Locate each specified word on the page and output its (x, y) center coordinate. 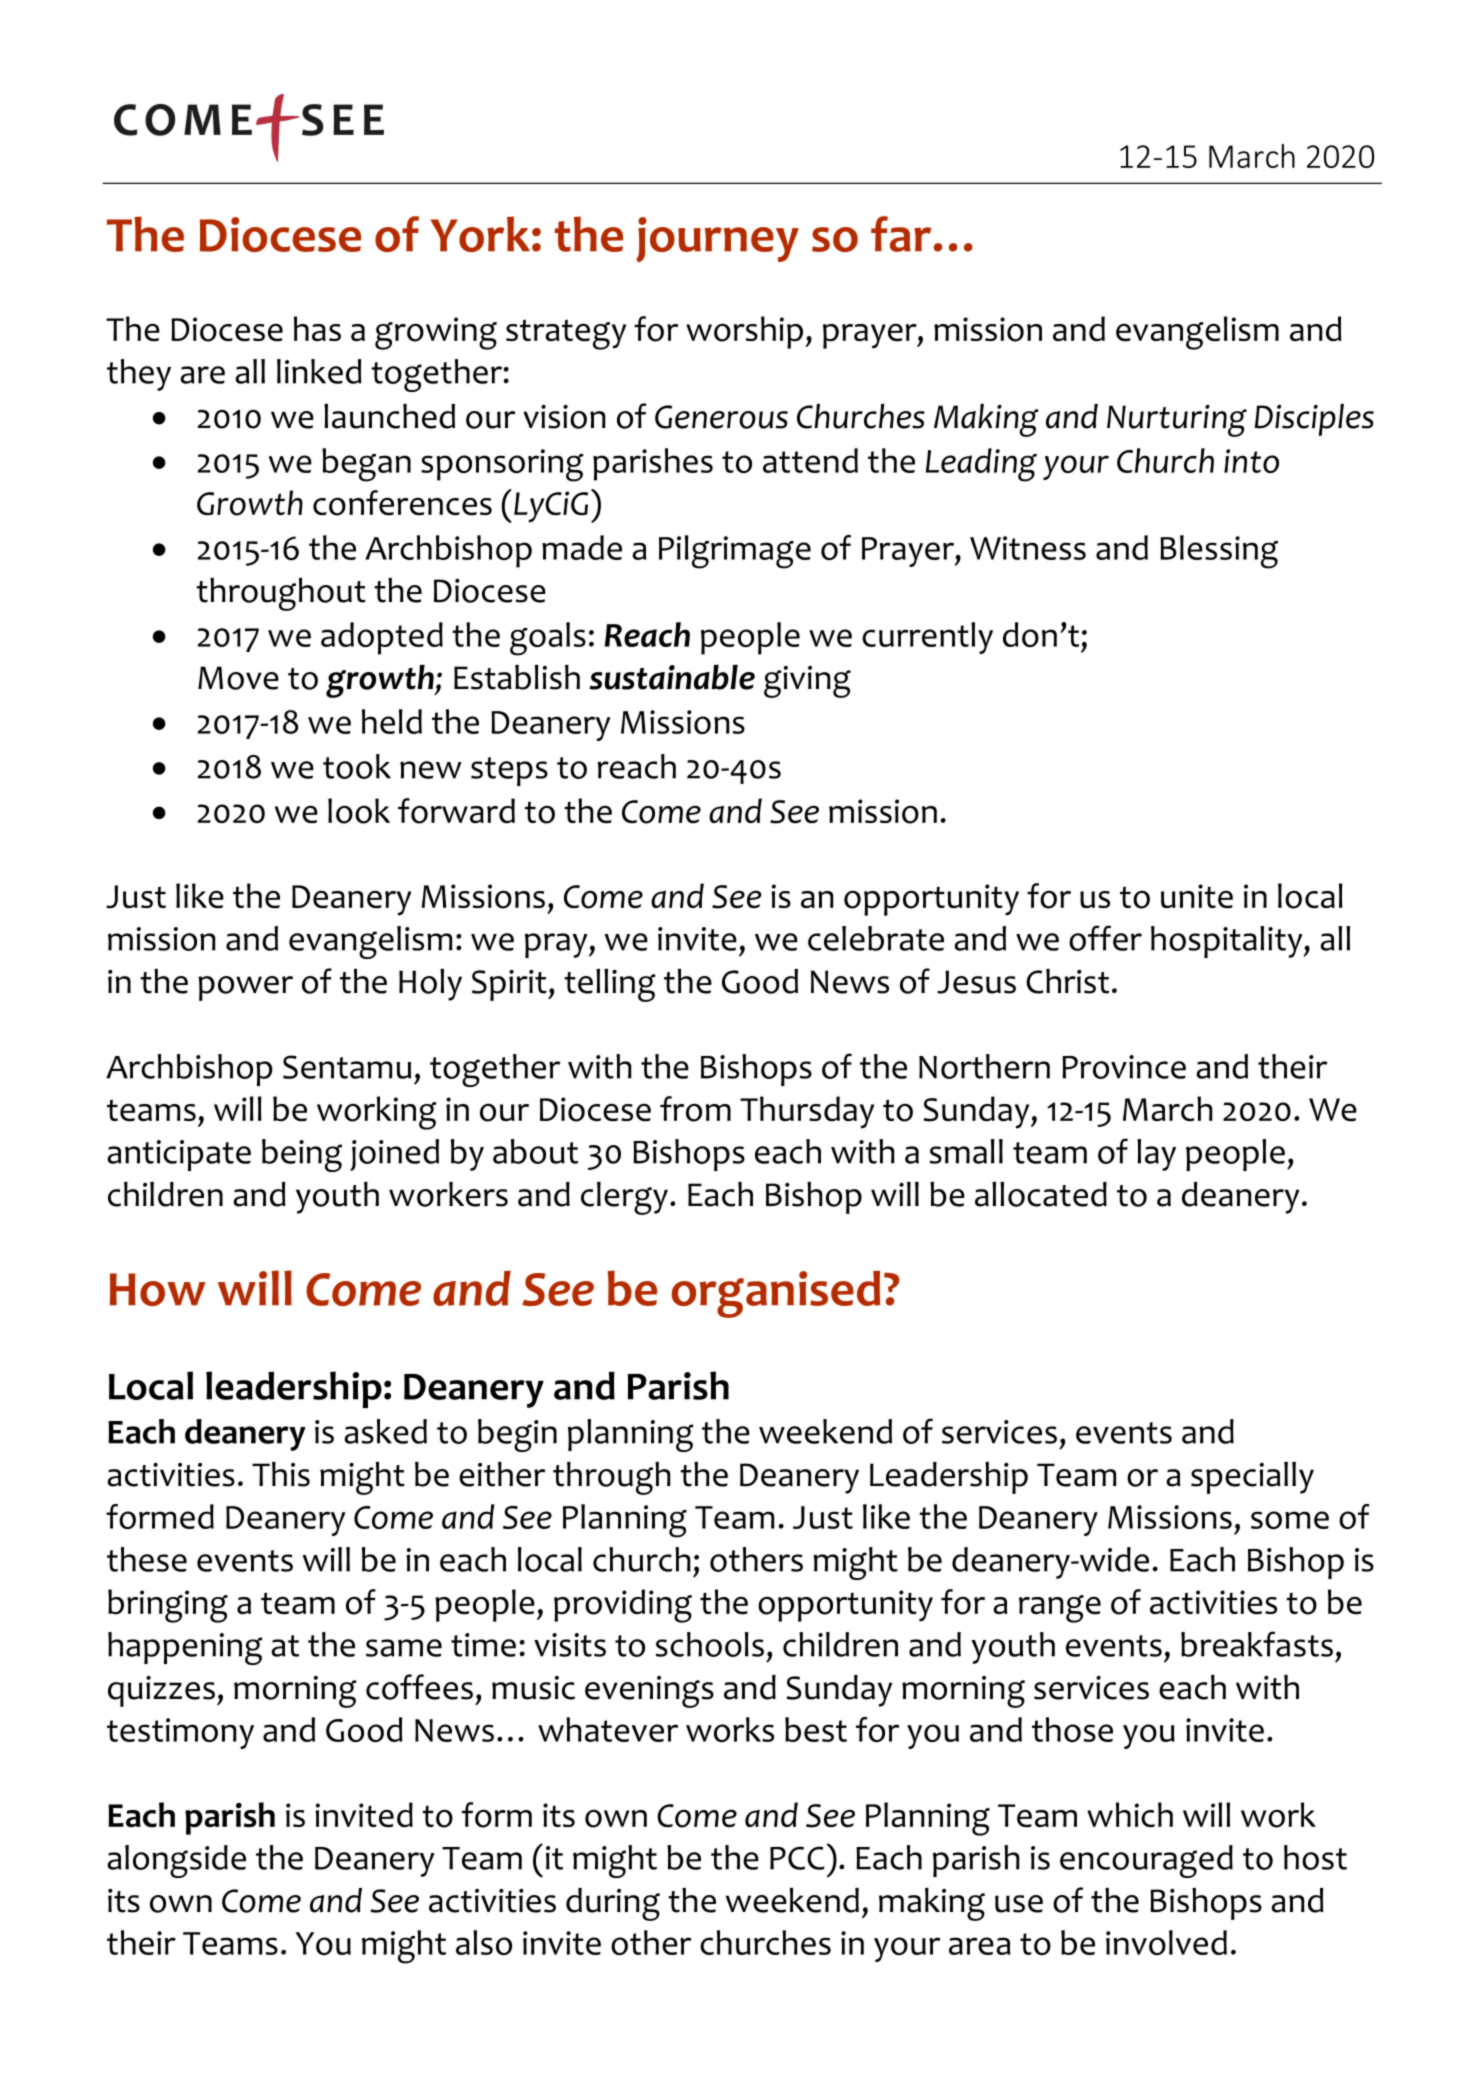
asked (385, 1431)
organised (775, 1294)
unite (1197, 896)
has (317, 328)
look (359, 811)
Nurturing (1177, 421)
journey (717, 239)
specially (1252, 1478)
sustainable (672, 677)
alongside (176, 1861)
